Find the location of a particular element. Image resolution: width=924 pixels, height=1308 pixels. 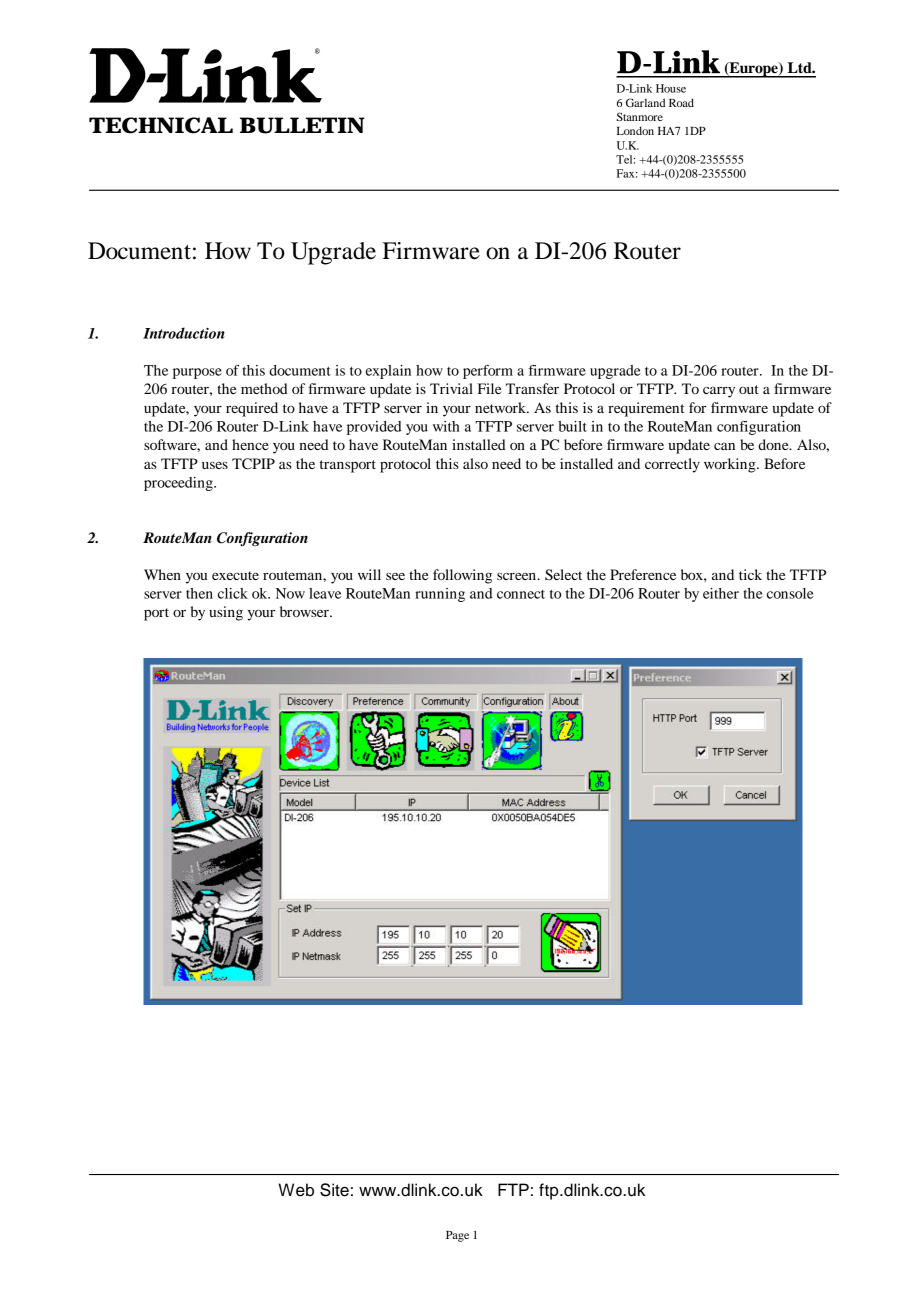

using is located at coordinates (226, 613).
